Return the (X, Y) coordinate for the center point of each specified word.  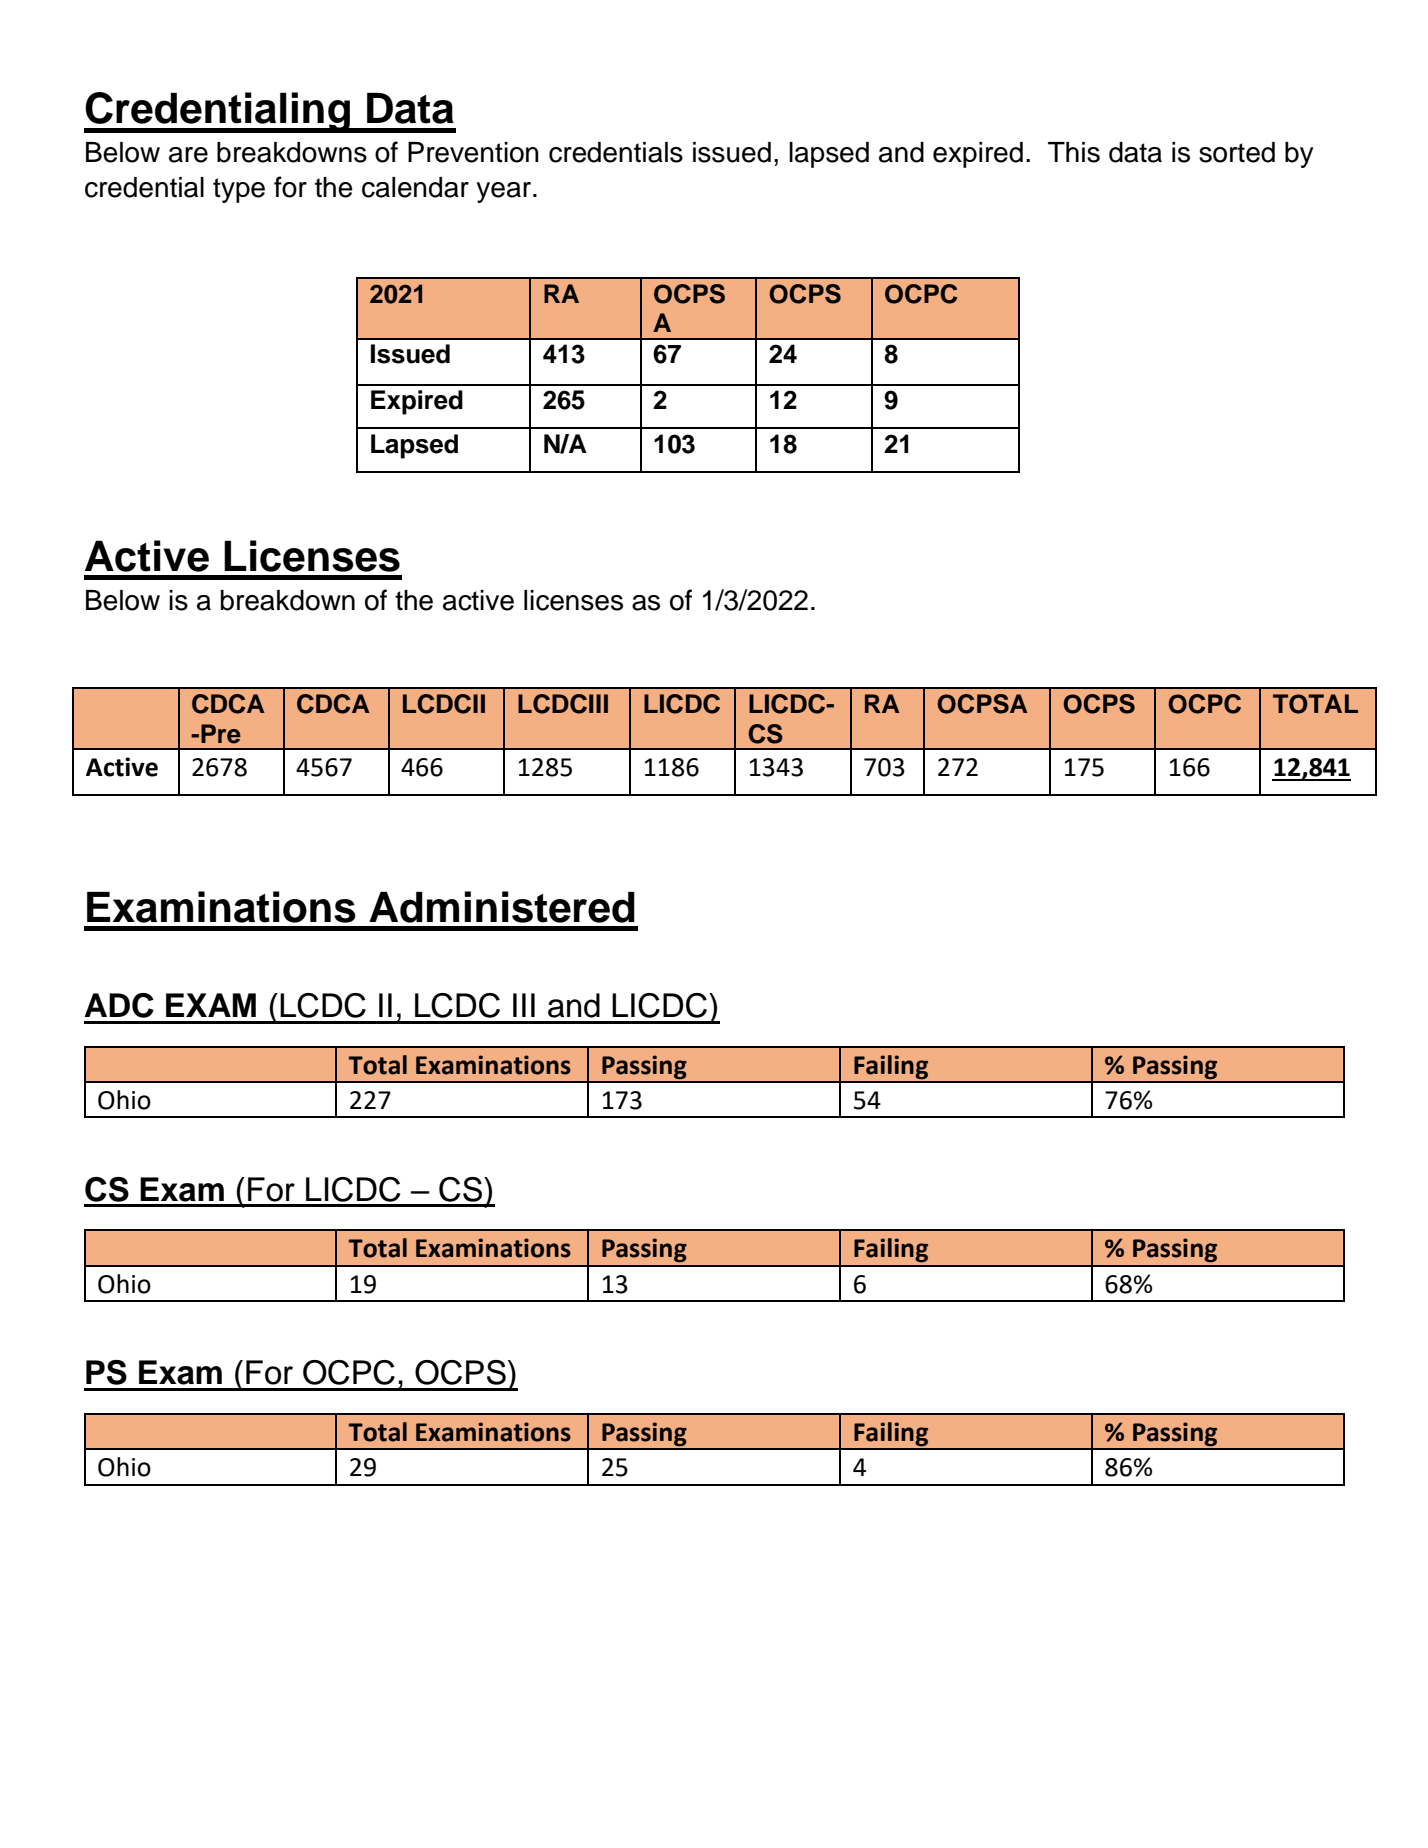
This (1074, 152)
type (239, 190)
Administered (502, 907)
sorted (1237, 152)
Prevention (473, 152)
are (188, 155)
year (505, 192)
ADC (119, 1005)
